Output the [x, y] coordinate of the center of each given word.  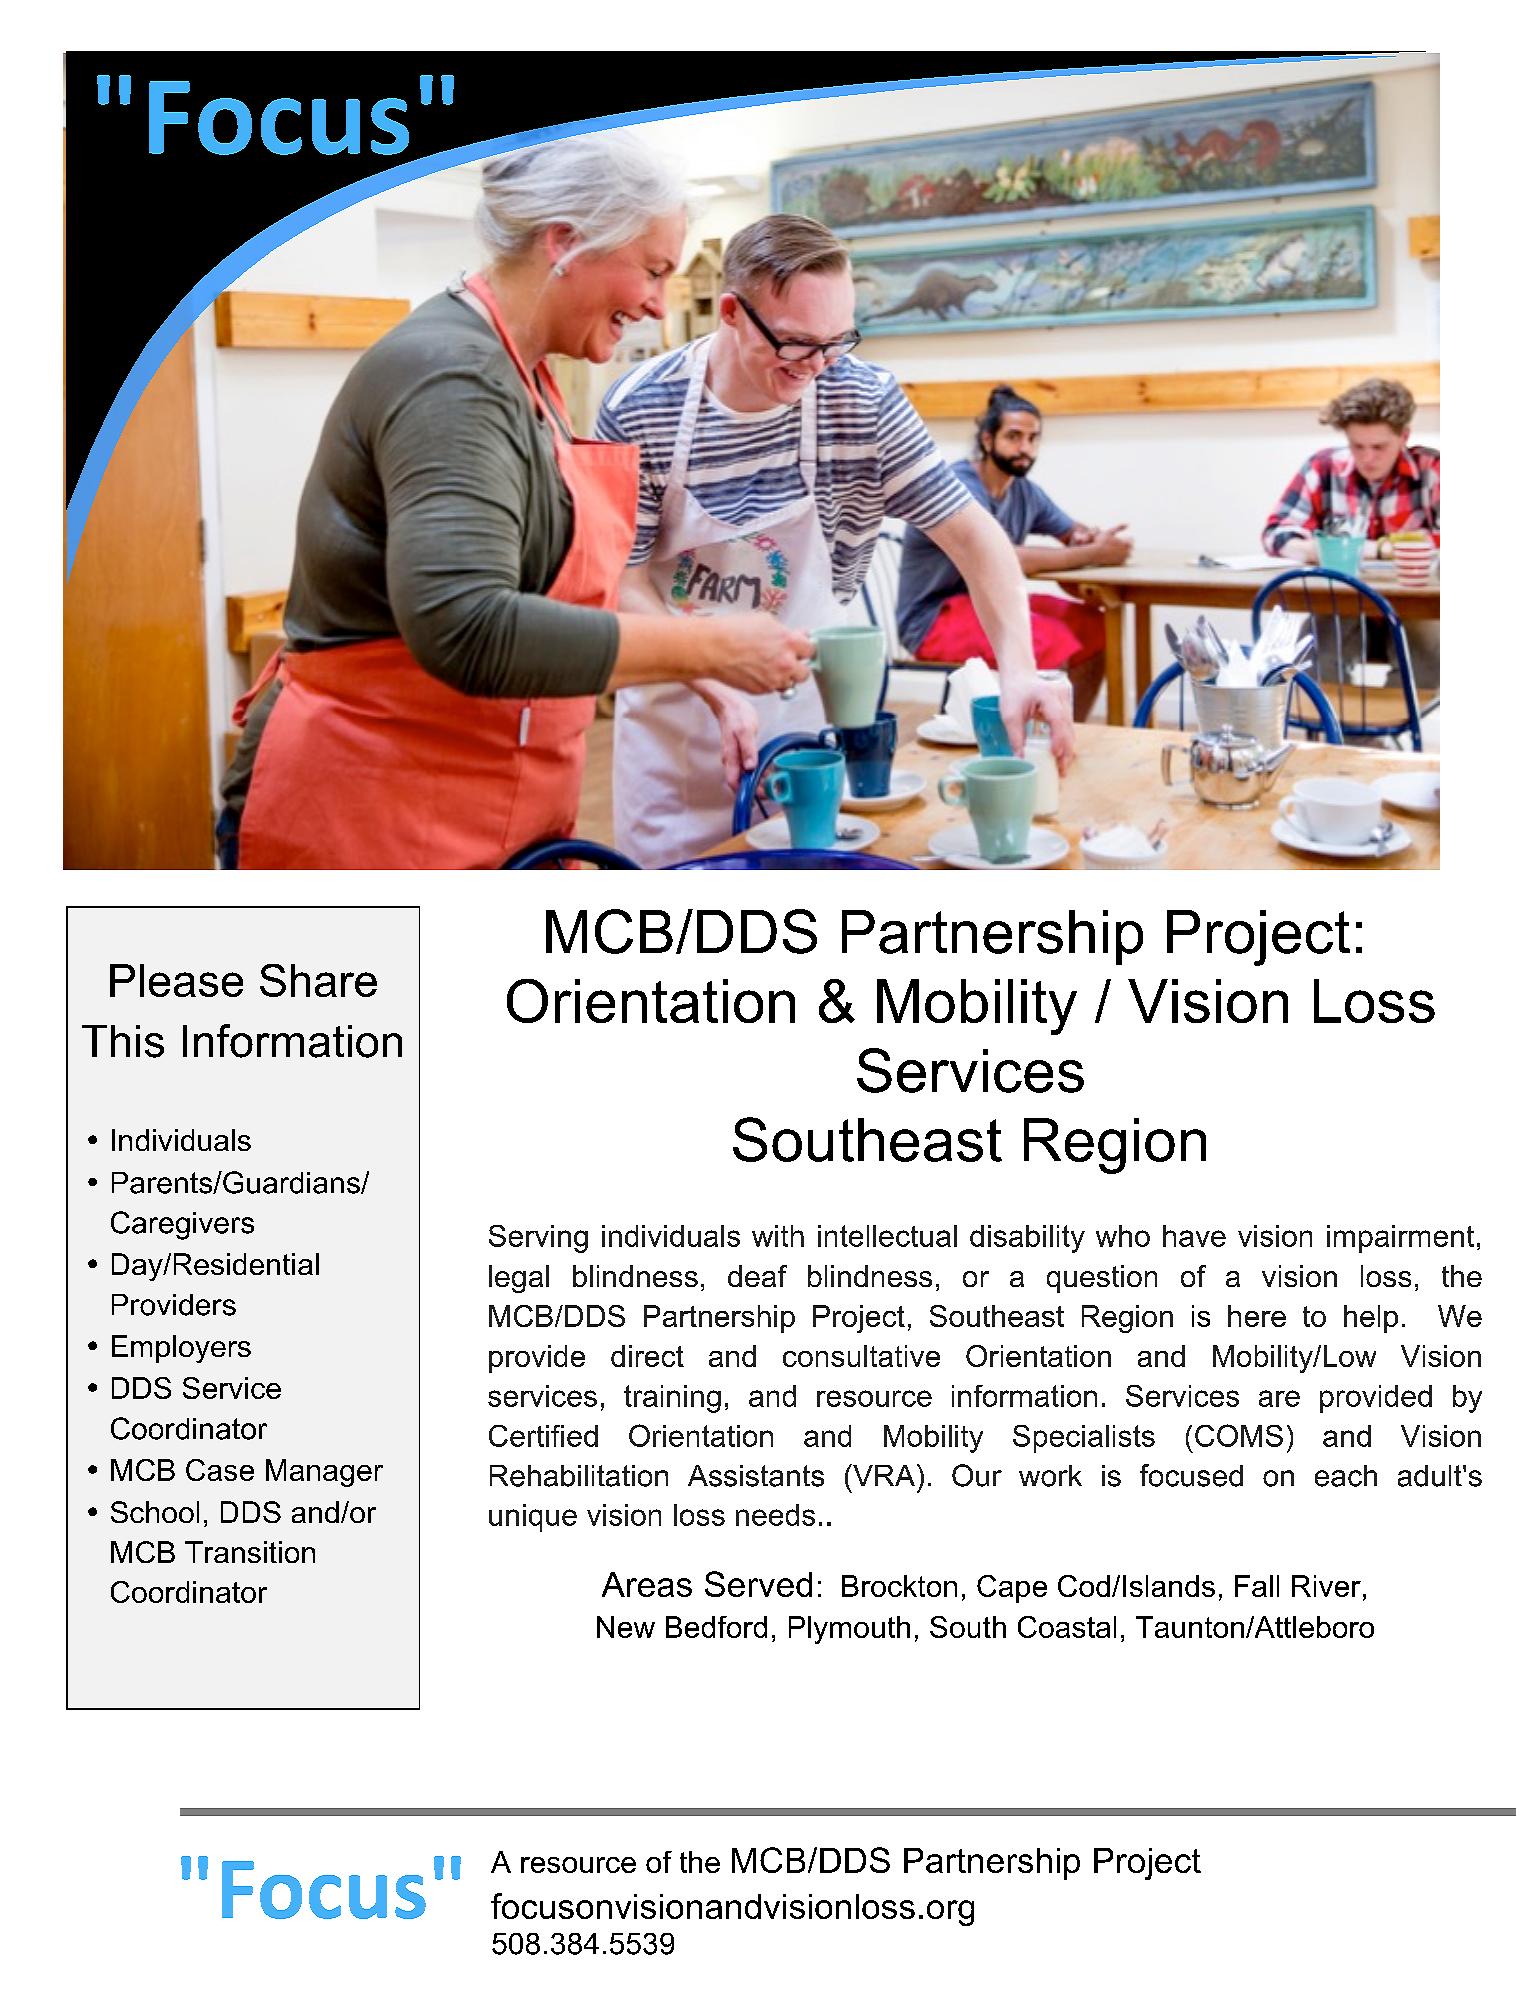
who [1123, 1236]
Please [176, 980]
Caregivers [182, 1225]
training [672, 1399]
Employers [181, 1349]
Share [318, 980]
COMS [1239, 1435]
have [1194, 1236]
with [778, 1236]
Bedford [716, 1627]
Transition [250, 1552]
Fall [1257, 1586]
